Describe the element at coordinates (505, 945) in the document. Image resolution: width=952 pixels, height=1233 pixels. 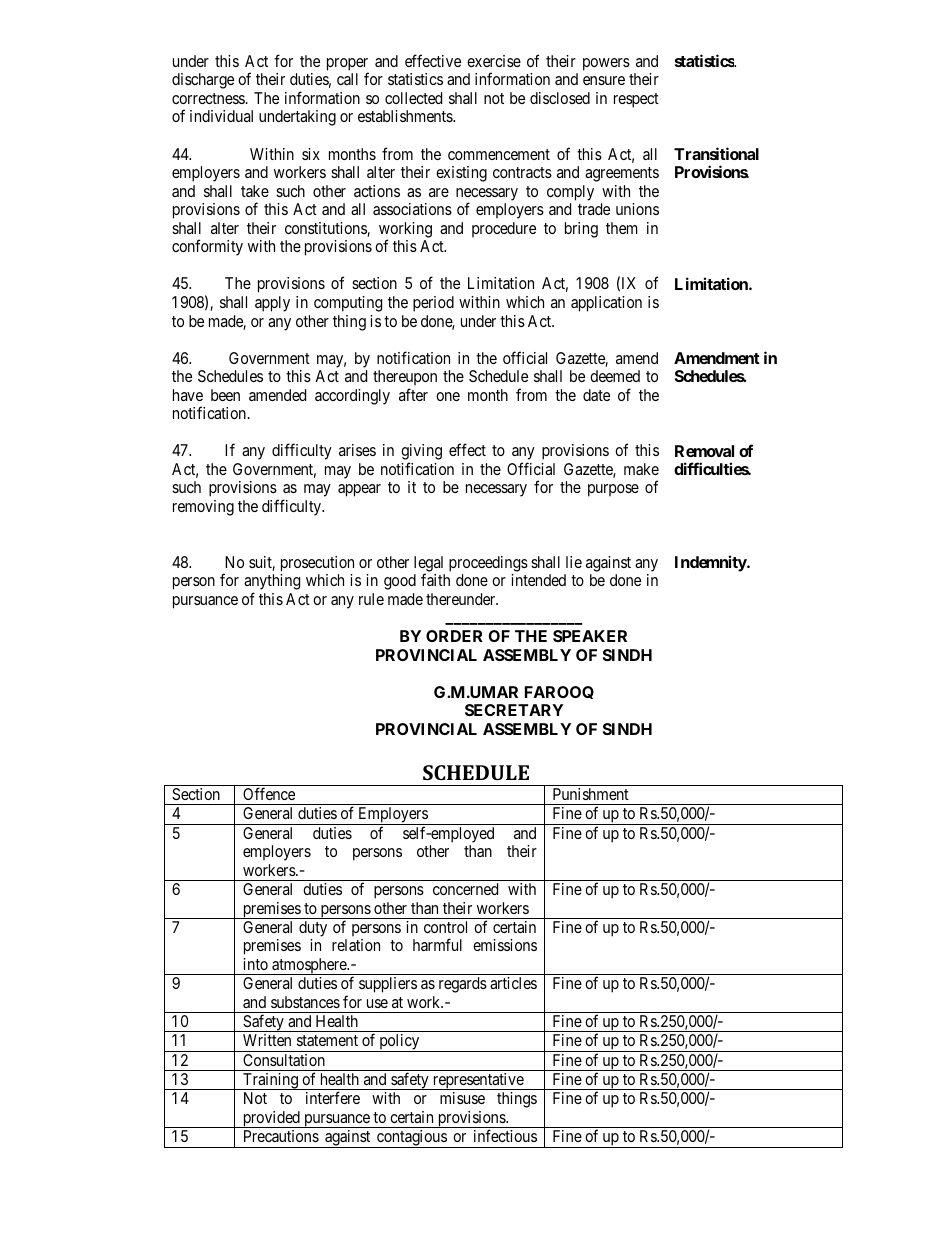
I see `emissions` at that location.
